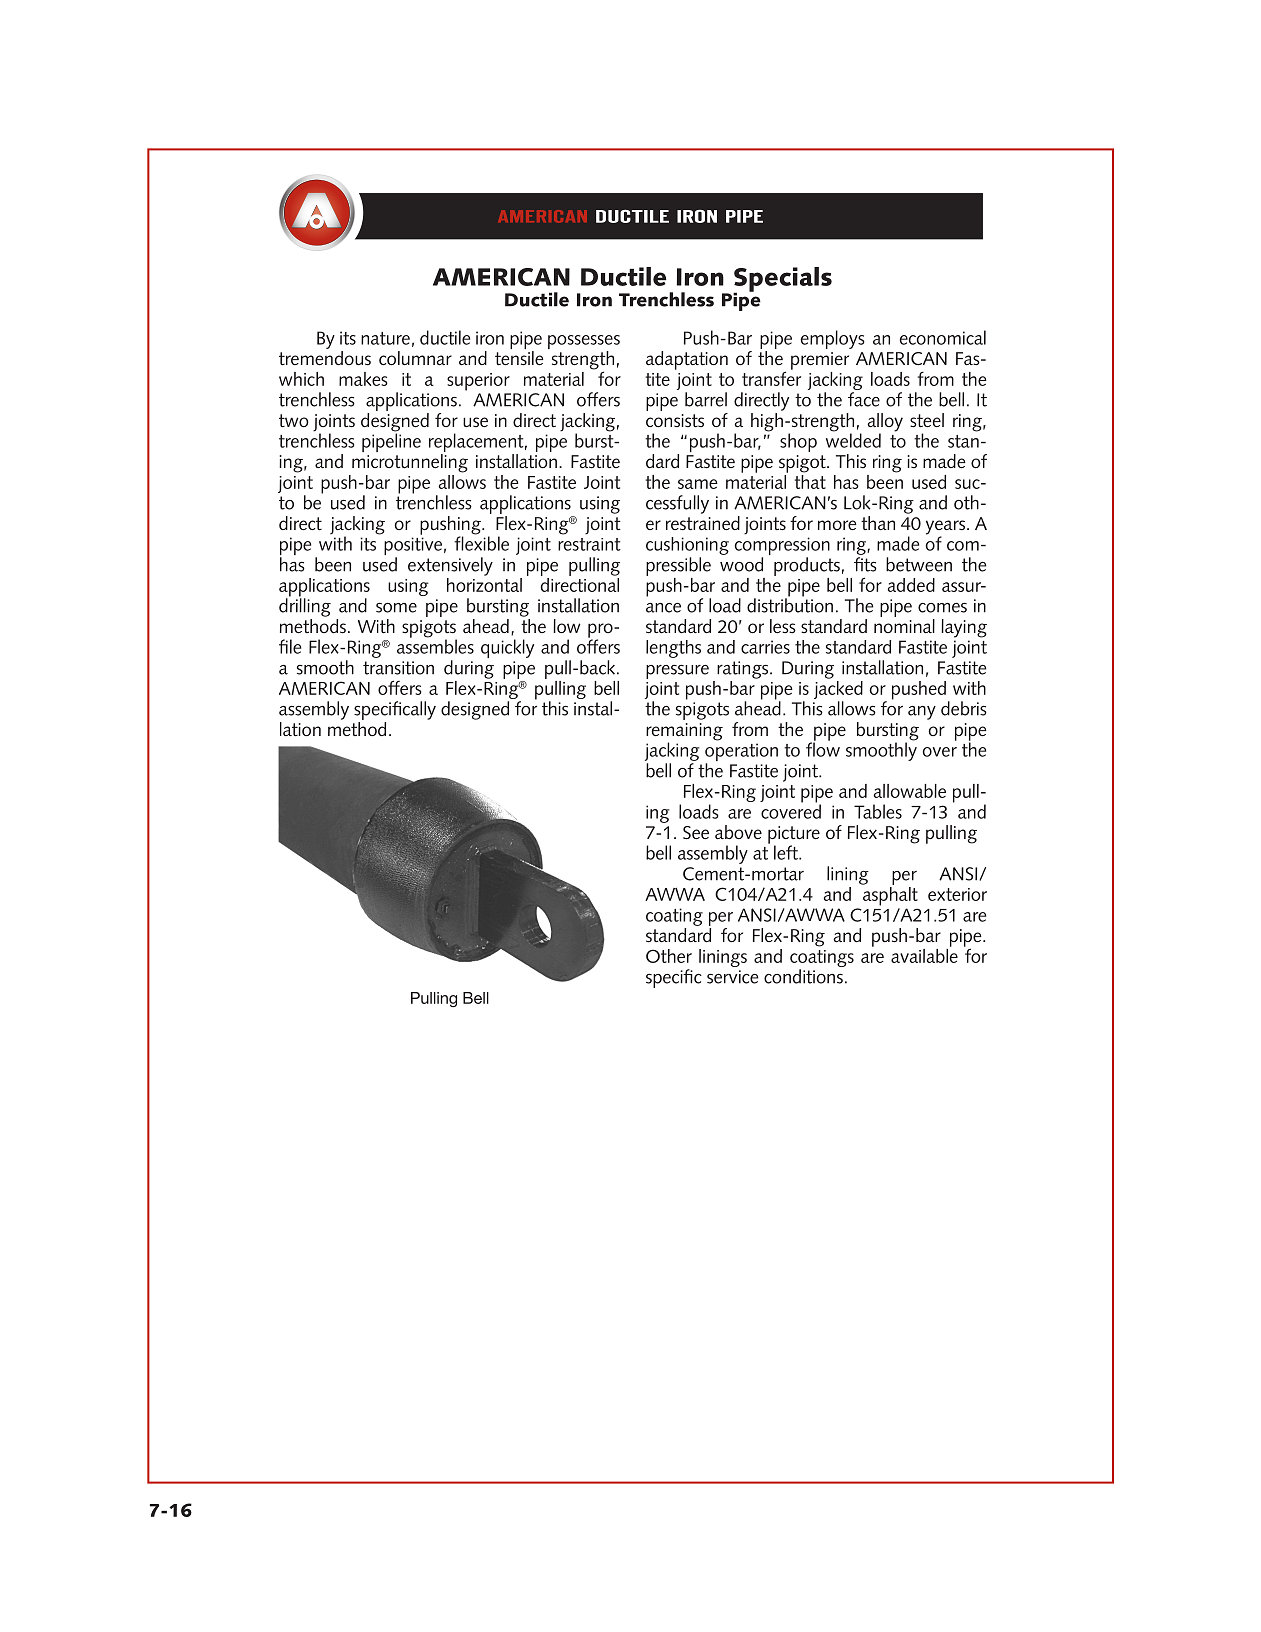  I want to click on lengths, so click(673, 649).
